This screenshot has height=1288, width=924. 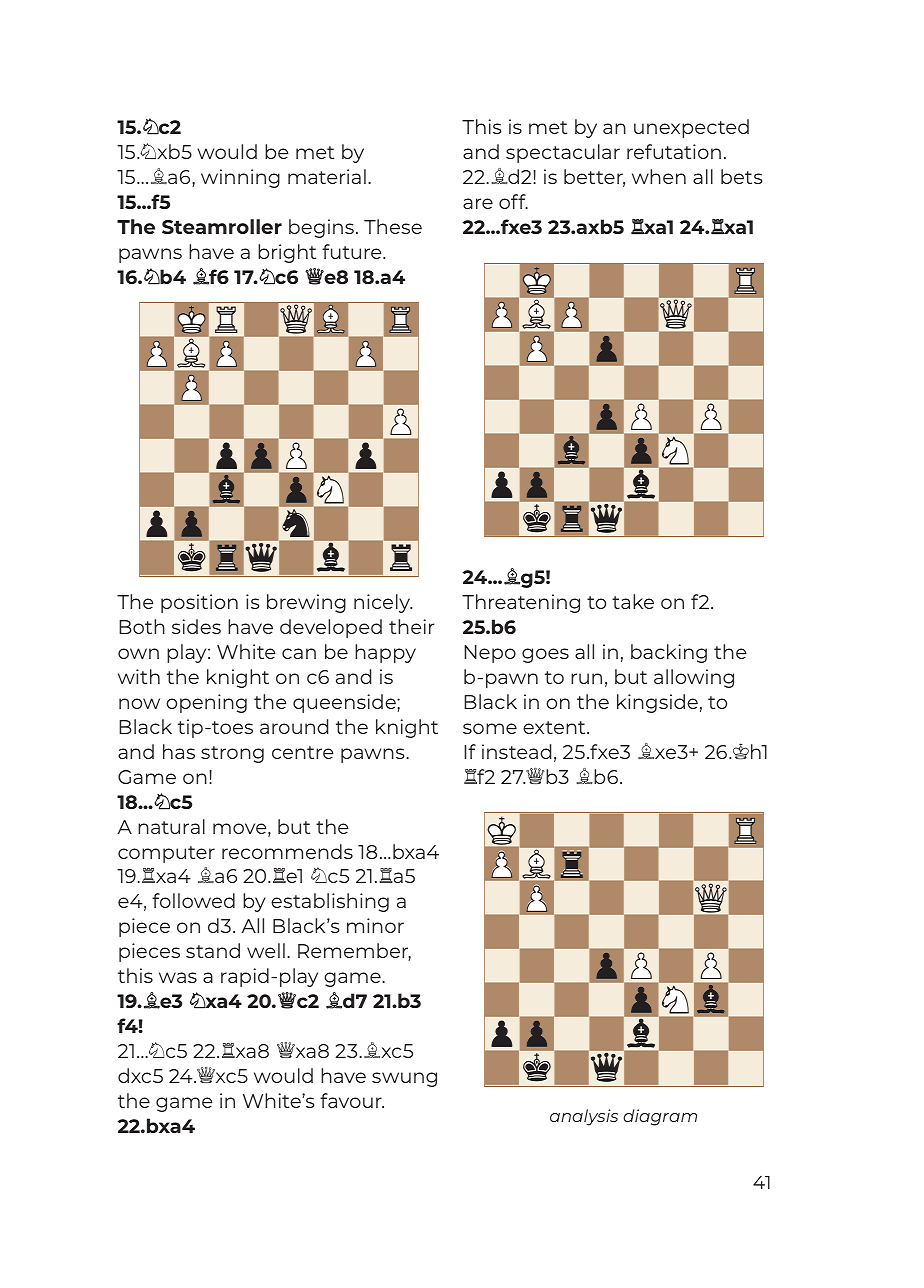 What do you see at coordinates (240, 178) in the screenshot?
I see `winning` at bounding box center [240, 178].
